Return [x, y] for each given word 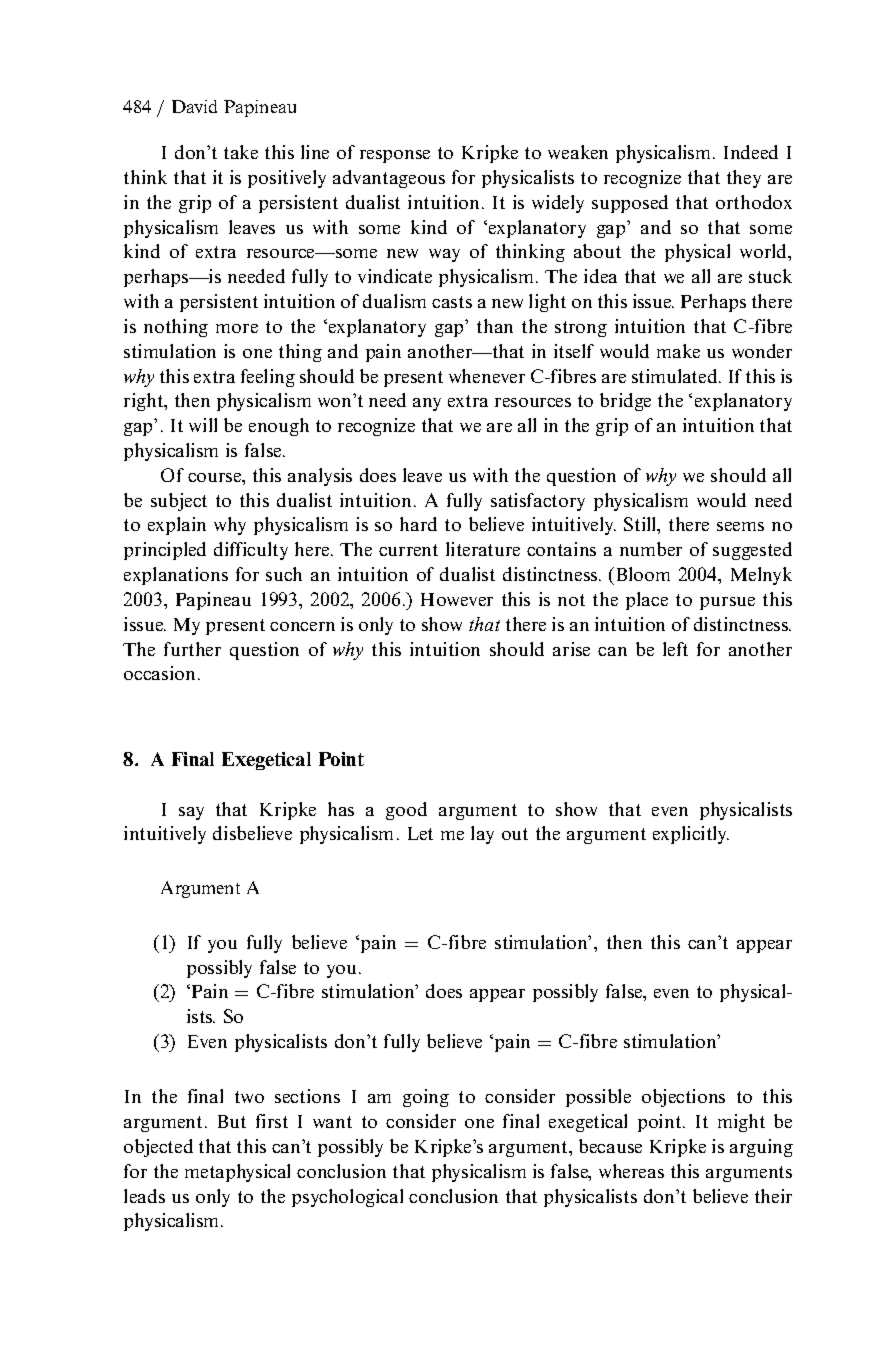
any [427, 404]
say [191, 813]
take [241, 152]
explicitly [691, 835]
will [203, 425]
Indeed [751, 152]
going [426, 1098]
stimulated [676, 376]
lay [482, 835]
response [395, 156]
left [675, 649]
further [192, 649]
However [457, 599]
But [232, 1121]
